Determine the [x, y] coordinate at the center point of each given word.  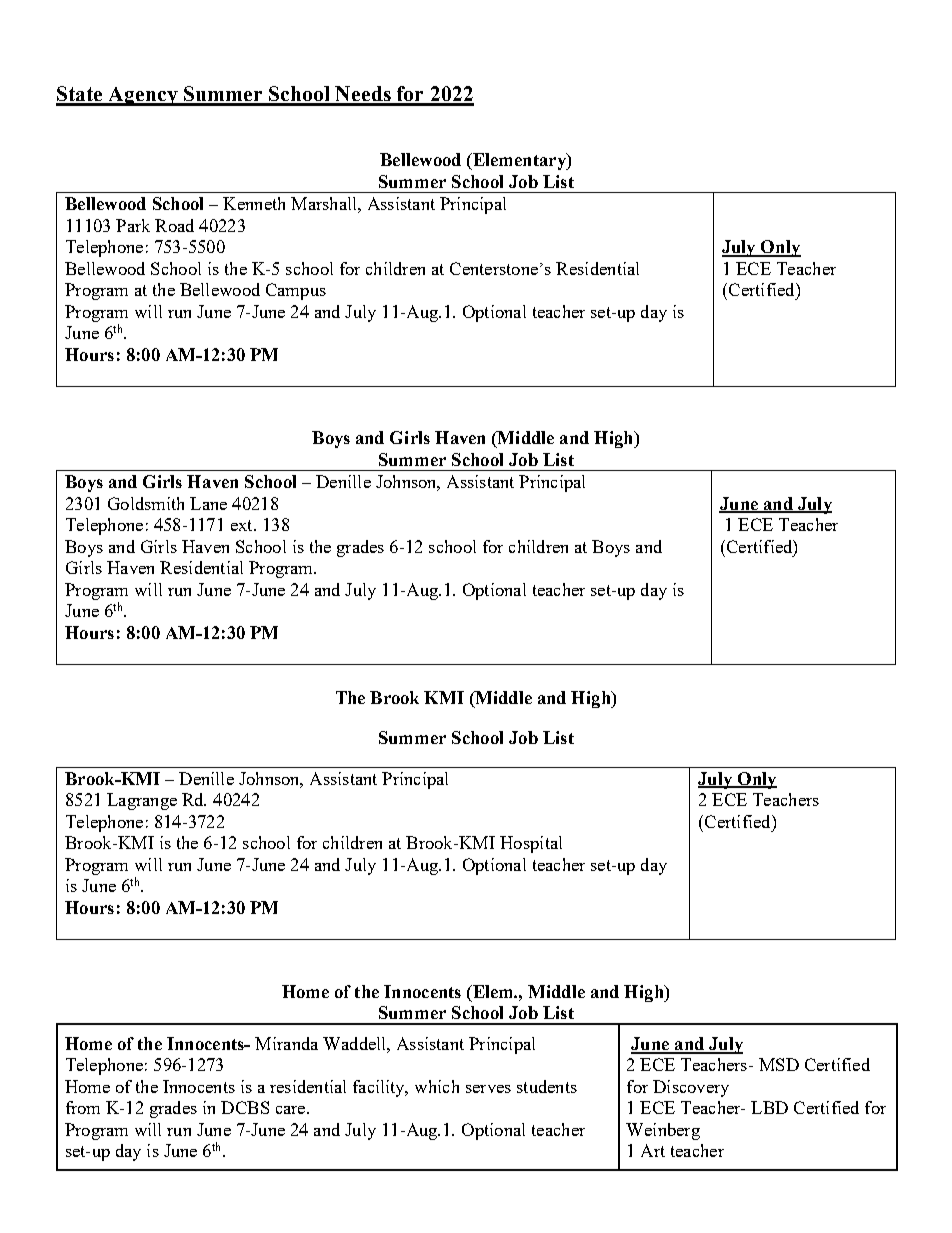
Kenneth [254, 203]
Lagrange [142, 801]
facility [380, 1088]
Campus [296, 291]
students [547, 1086]
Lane [208, 503]
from [83, 1107]
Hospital [531, 844]
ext [243, 525]
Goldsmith [146, 503]
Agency [143, 96]
